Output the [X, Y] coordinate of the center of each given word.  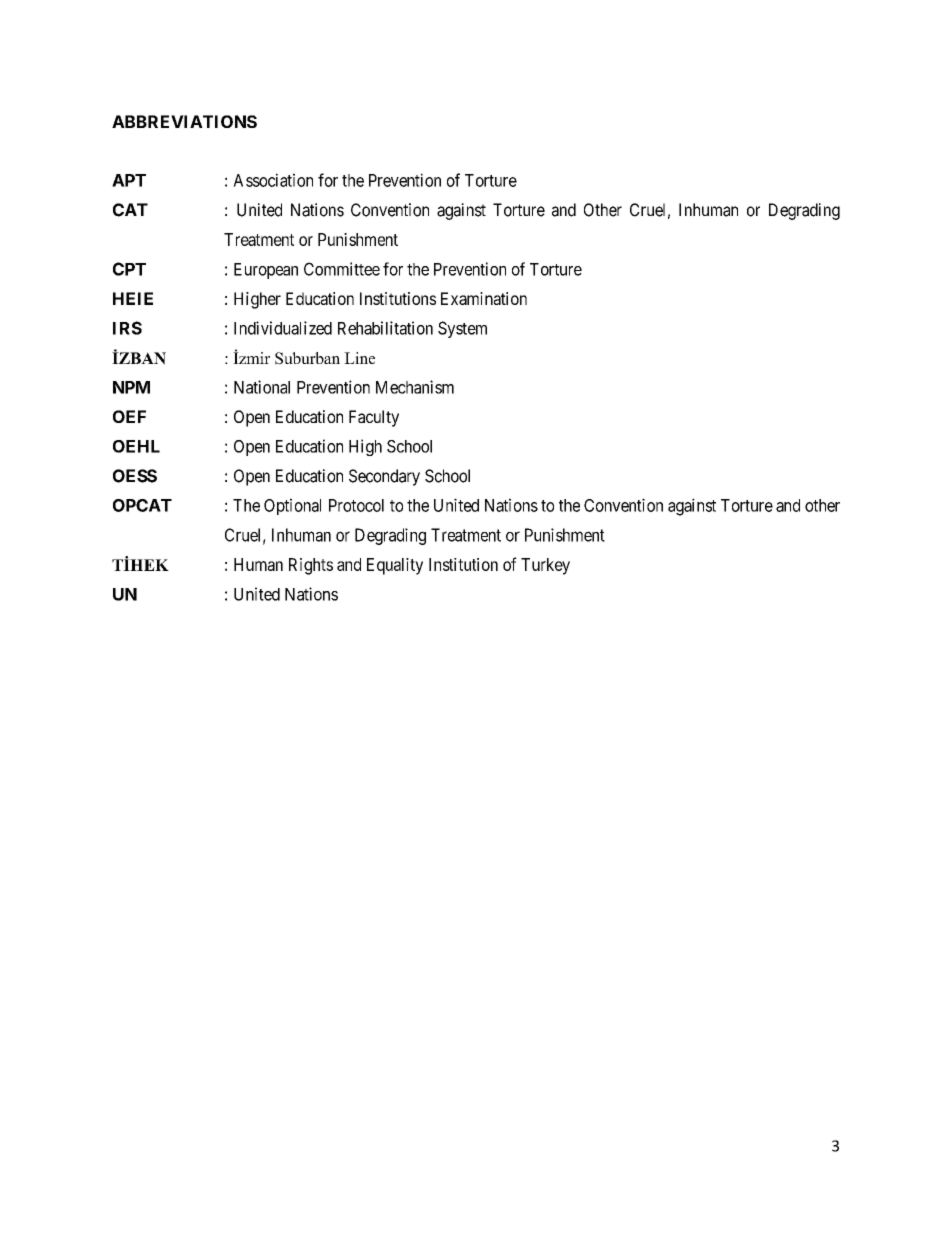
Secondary [384, 477]
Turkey [545, 566]
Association [273, 180]
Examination [484, 298]
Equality [395, 566]
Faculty [374, 418]
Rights [311, 566]
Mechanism [415, 387]
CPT [129, 269]
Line [359, 358]
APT [129, 180]
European [266, 271]
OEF [129, 416]
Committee [342, 269]
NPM [131, 387]
